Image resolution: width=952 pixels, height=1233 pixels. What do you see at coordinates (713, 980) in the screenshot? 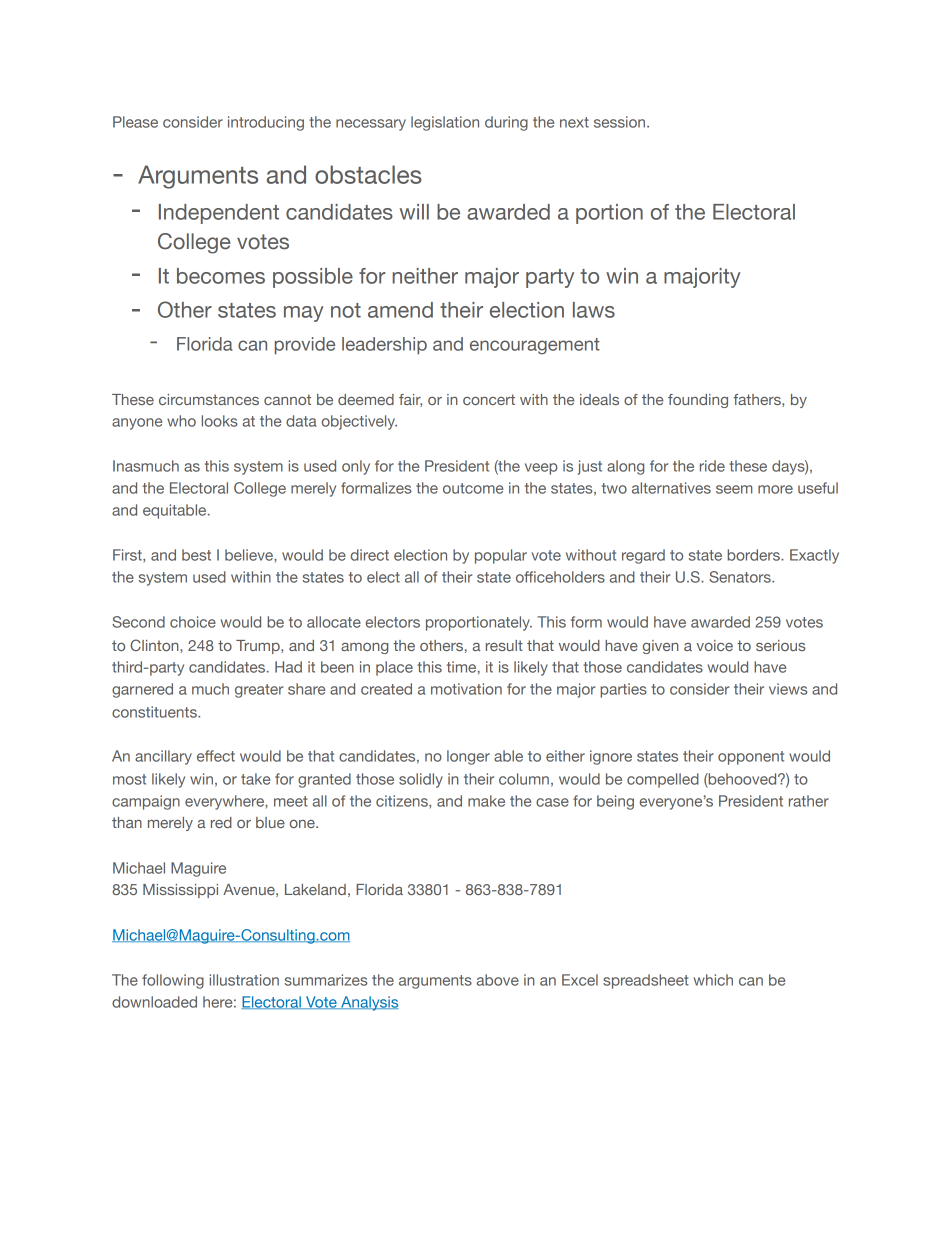
I see `which` at bounding box center [713, 980].
